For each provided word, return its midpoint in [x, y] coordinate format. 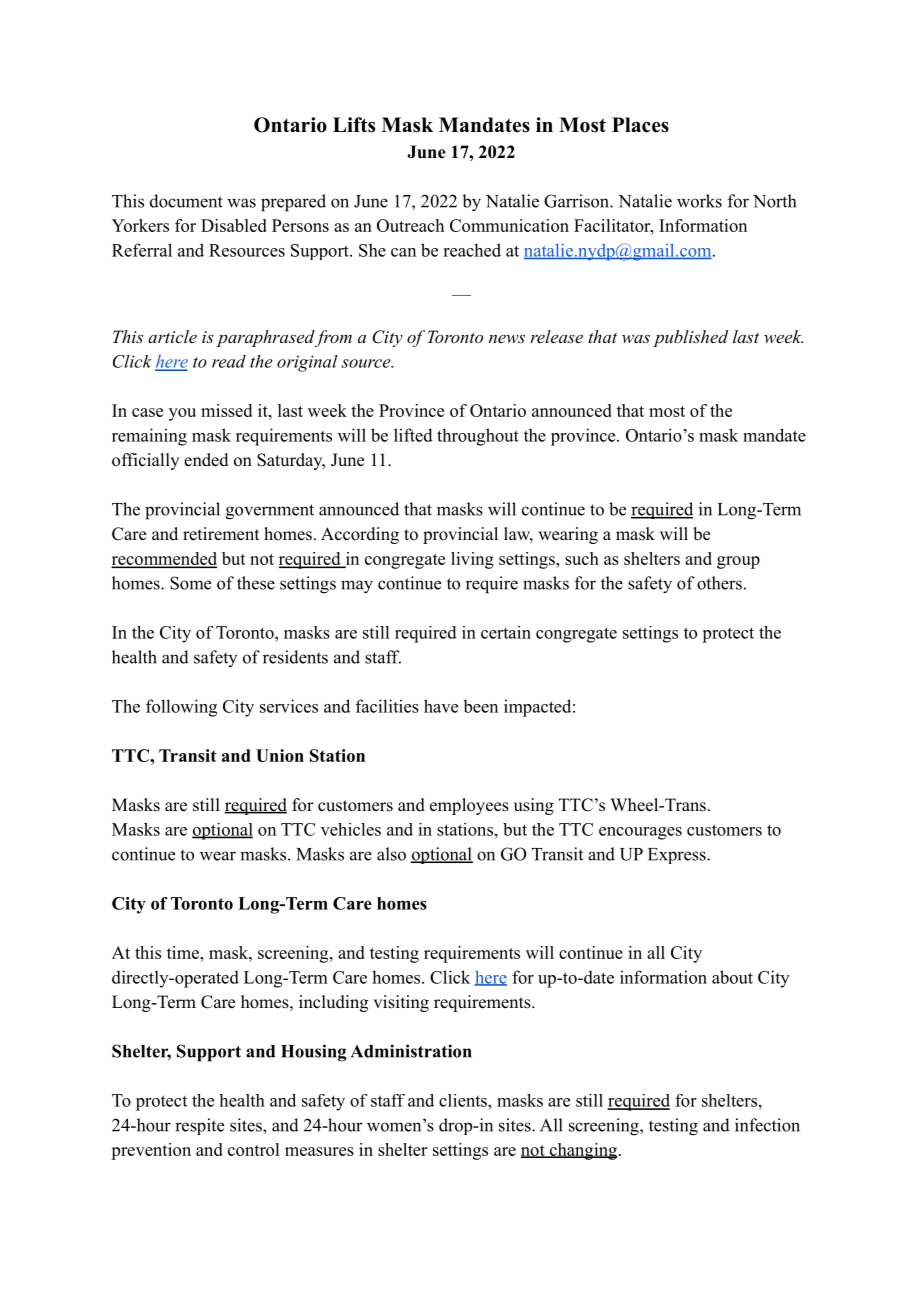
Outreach [410, 225]
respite [199, 1126]
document [186, 201]
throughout [478, 437]
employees [469, 806]
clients [464, 1100]
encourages [640, 833]
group [738, 562]
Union [280, 755]
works [699, 201]
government [270, 512]
